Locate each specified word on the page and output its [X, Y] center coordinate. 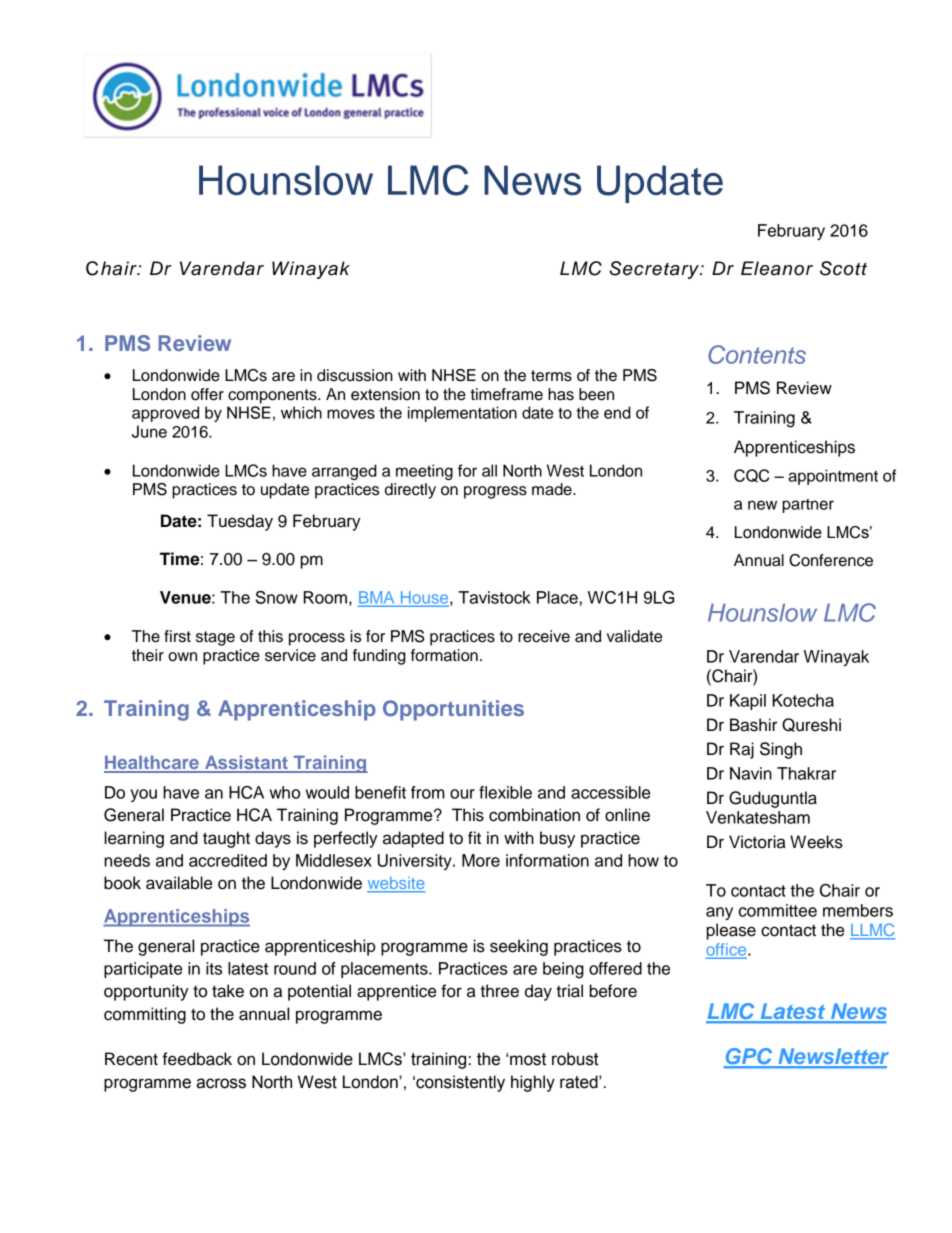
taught [226, 839]
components [273, 396]
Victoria [757, 842]
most [527, 1059]
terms [551, 376]
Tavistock [494, 597]
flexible [505, 792]
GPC [749, 1057]
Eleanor [777, 268]
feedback [197, 1059]
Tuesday [240, 522]
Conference [831, 560]
